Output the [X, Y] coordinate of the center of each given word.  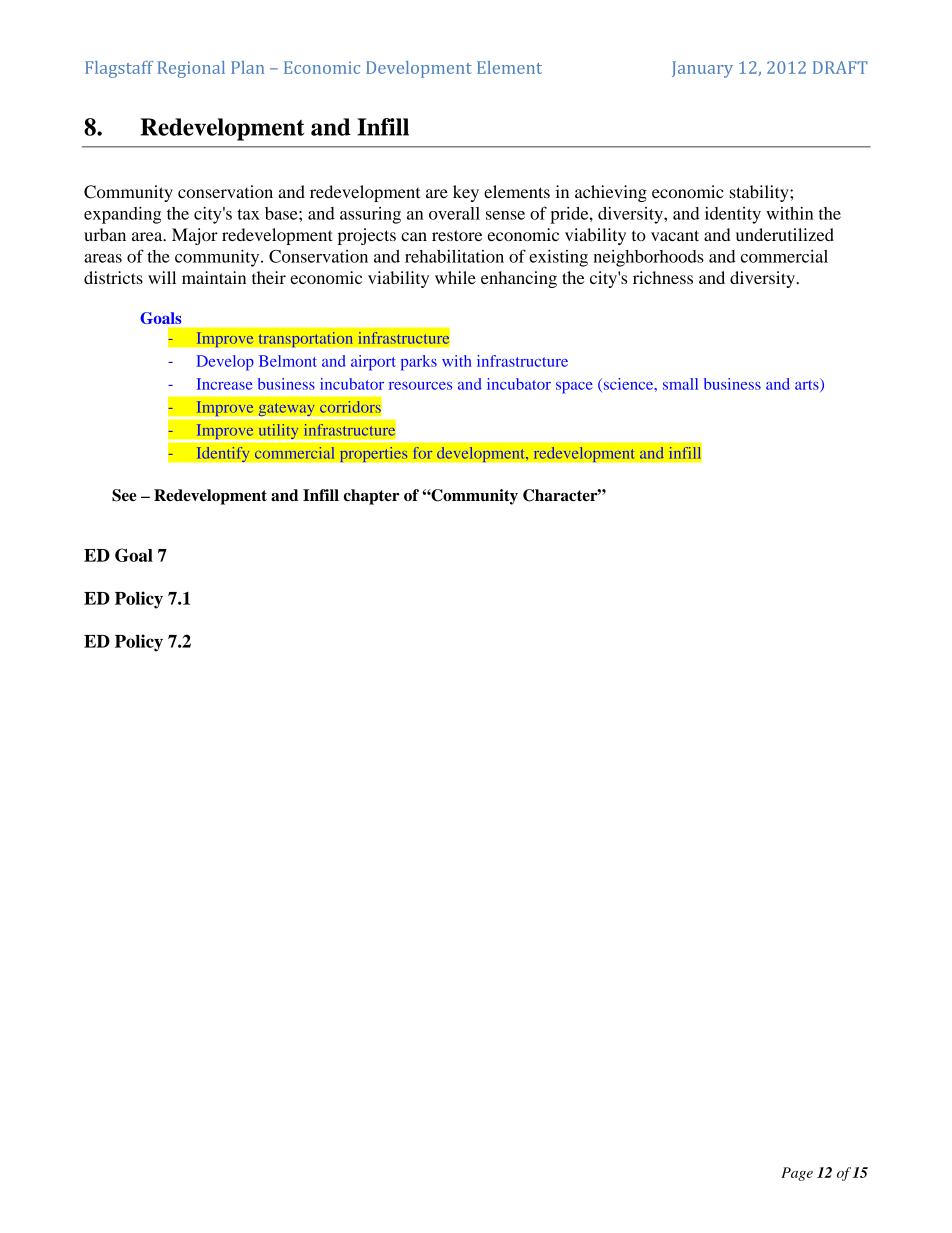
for [422, 453]
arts [808, 385]
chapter [371, 497]
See [124, 495]
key [466, 193]
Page [797, 1174]
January [702, 69]
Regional [191, 69]
